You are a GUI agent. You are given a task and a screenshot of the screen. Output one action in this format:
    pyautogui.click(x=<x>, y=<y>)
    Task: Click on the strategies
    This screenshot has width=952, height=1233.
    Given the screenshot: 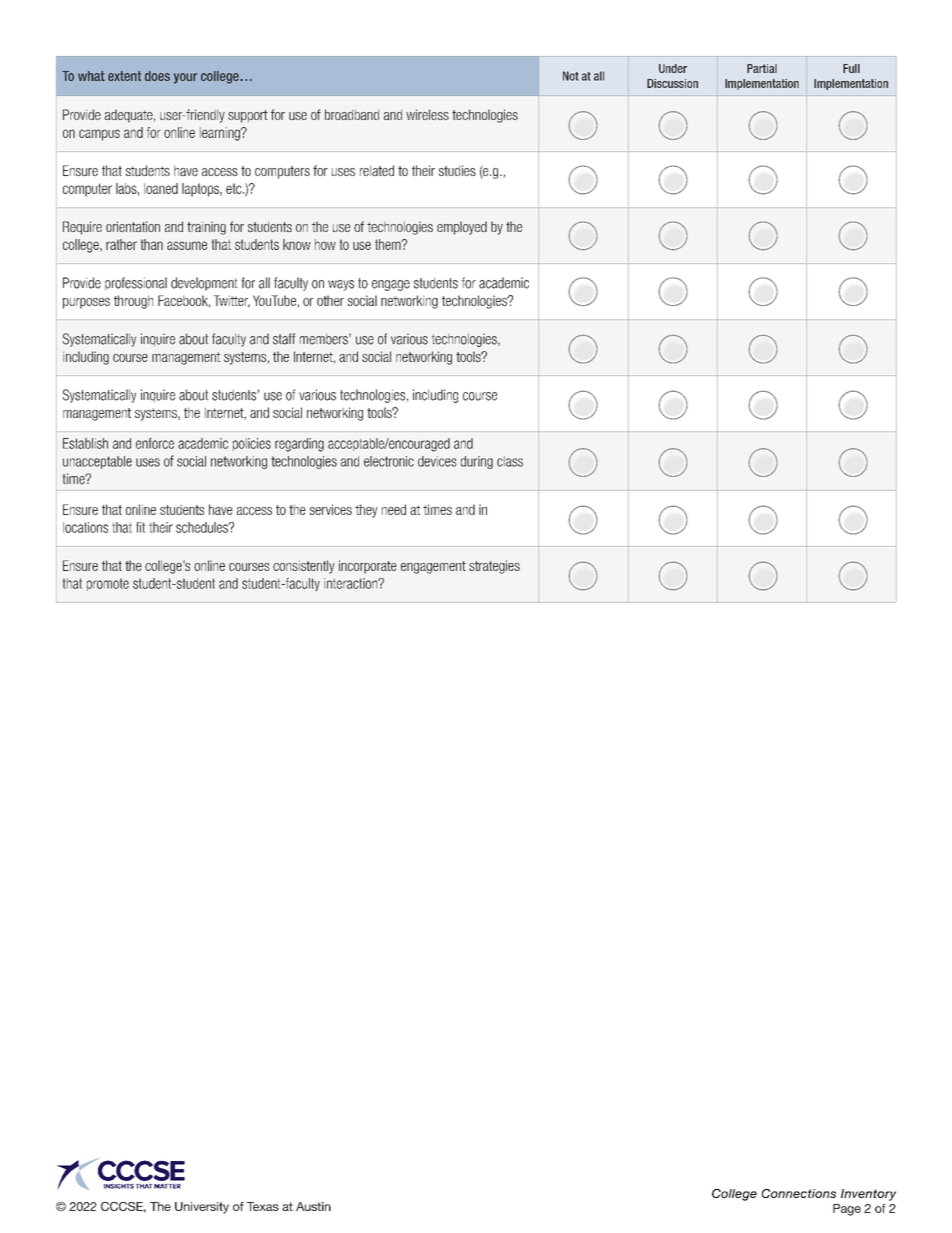 What is the action you would take?
    pyautogui.click(x=494, y=567)
